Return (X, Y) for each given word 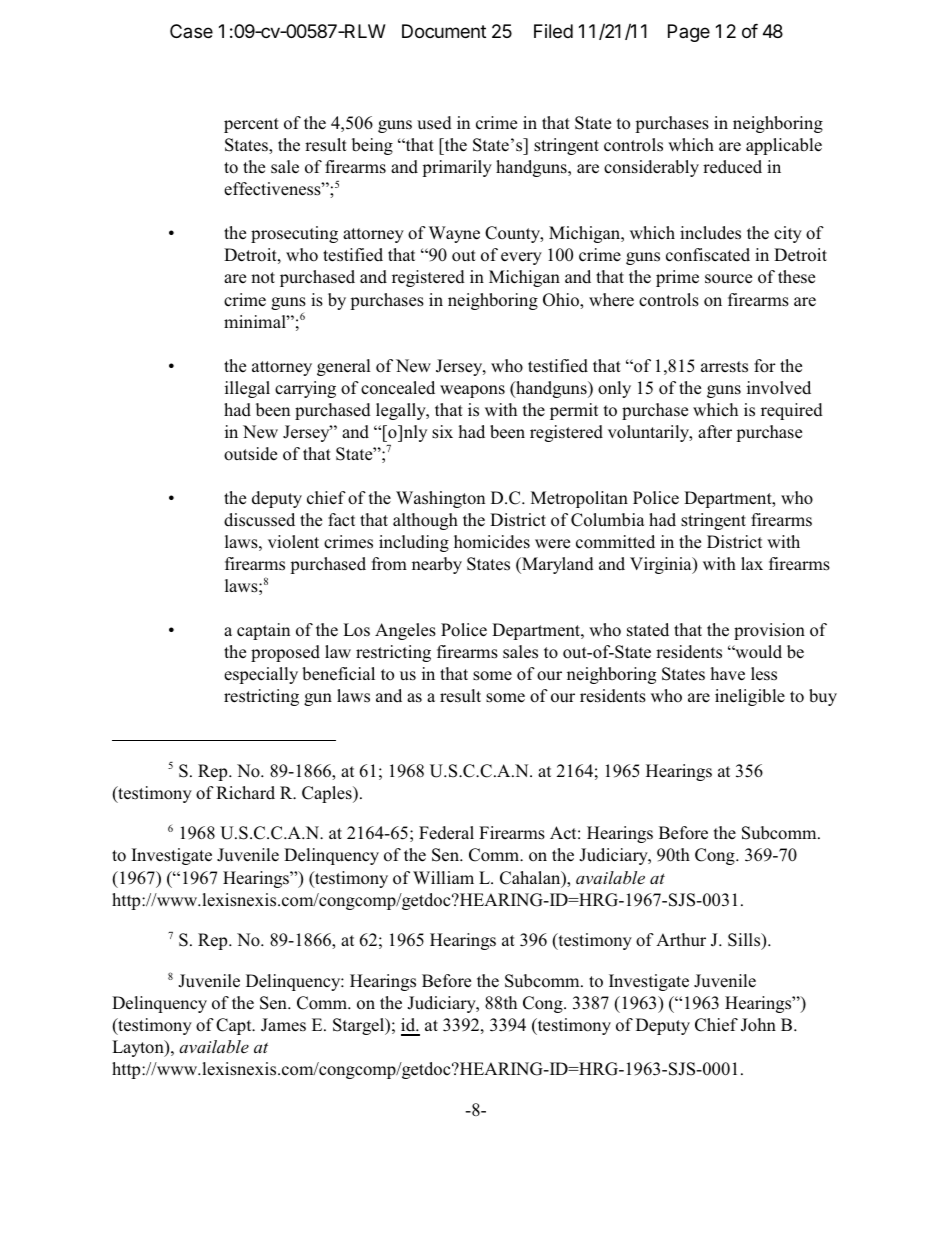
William (443, 877)
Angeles (405, 631)
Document (444, 31)
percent (251, 125)
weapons (472, 391)
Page (689, 33)
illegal (247, 389)
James (283, 1025)
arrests (724, 367)
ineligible (750, 697)
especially (261, 675)
